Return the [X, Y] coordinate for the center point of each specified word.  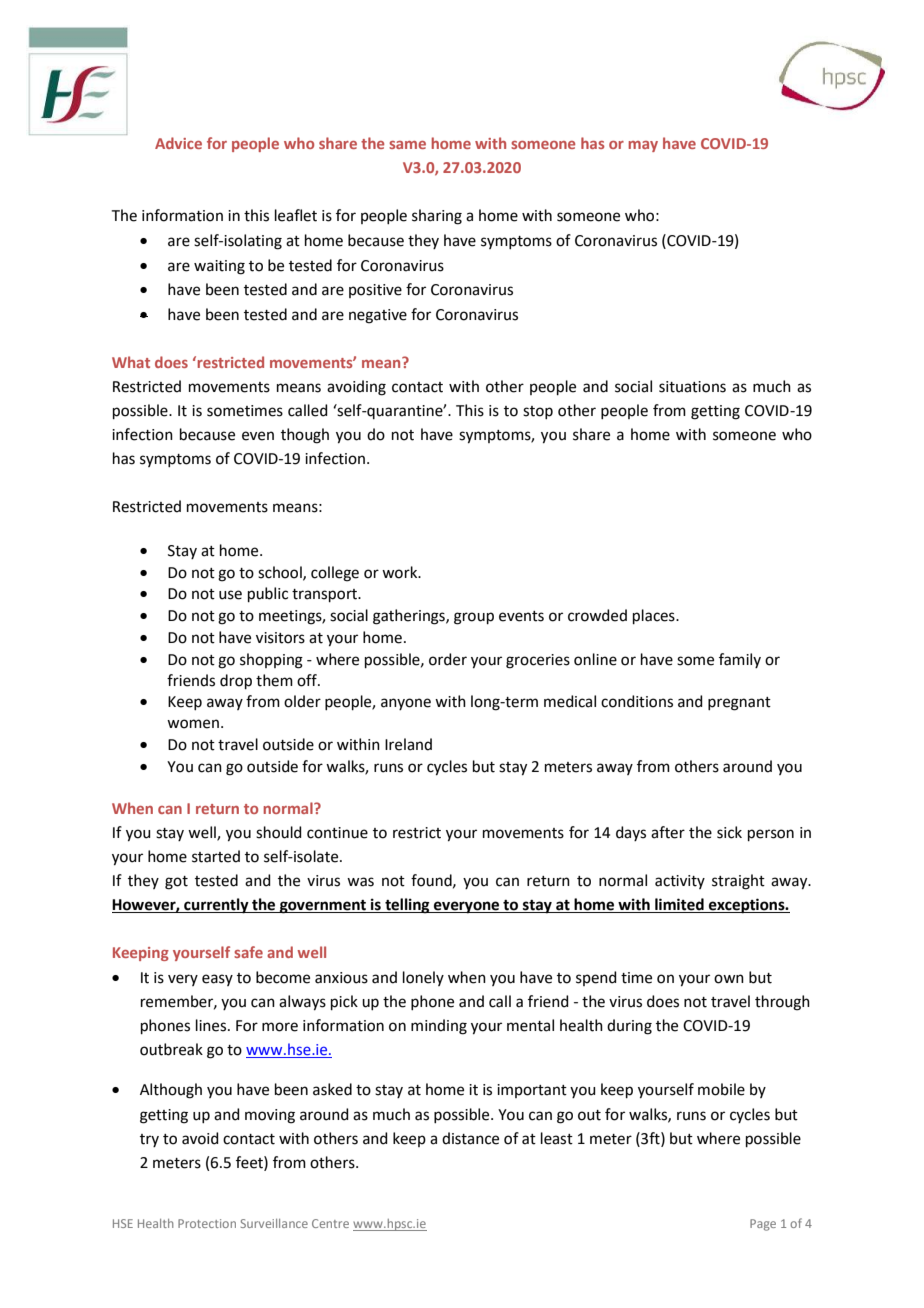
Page [763, 1225]
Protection [207, 1223]
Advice [178, 143]
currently [216, 906]
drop [236, 681]
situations [692, 387]
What [131, 362]
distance [470, 1138]
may [643, 146]
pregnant [739, 704]
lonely [423, 978]
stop [538, 412]
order [448, 659]
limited [679, 905]
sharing [437, 217]
